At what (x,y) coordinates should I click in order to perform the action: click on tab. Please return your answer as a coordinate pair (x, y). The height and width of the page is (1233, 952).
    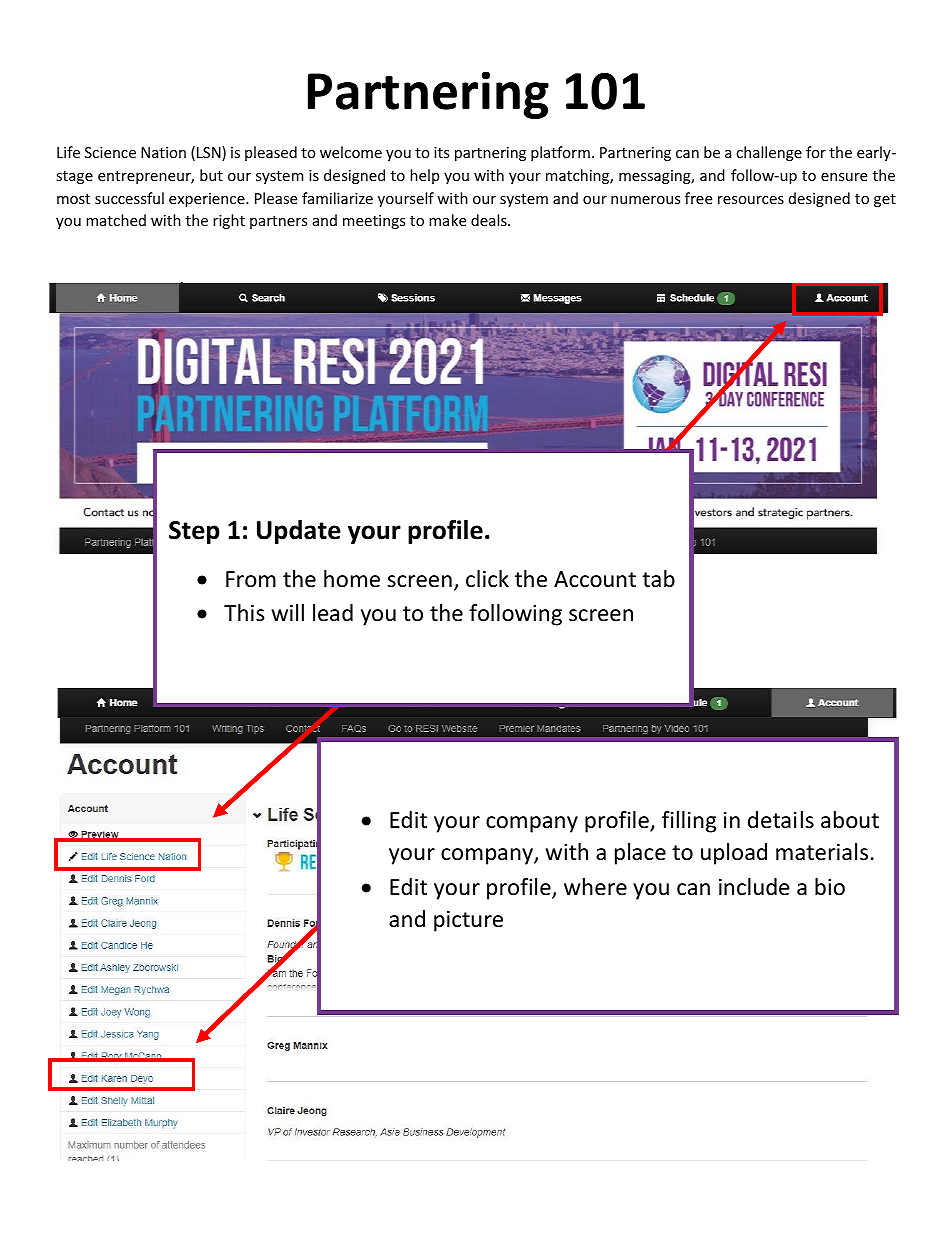
    Looking at the image, I should click on (658, 579).
